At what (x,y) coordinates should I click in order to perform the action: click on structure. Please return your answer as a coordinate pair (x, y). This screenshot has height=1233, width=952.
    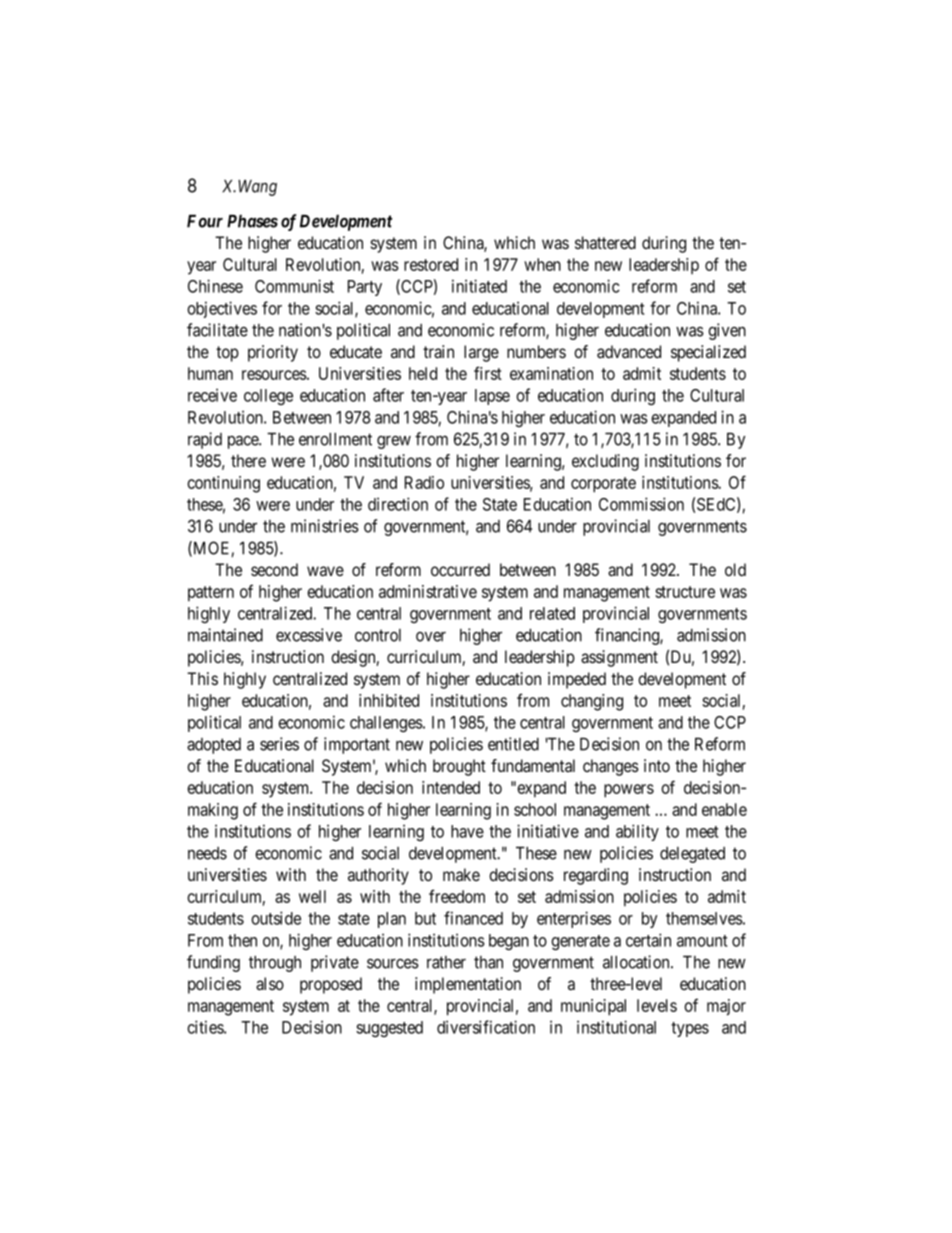
    Looking at the image, I should click on (685, 592).
